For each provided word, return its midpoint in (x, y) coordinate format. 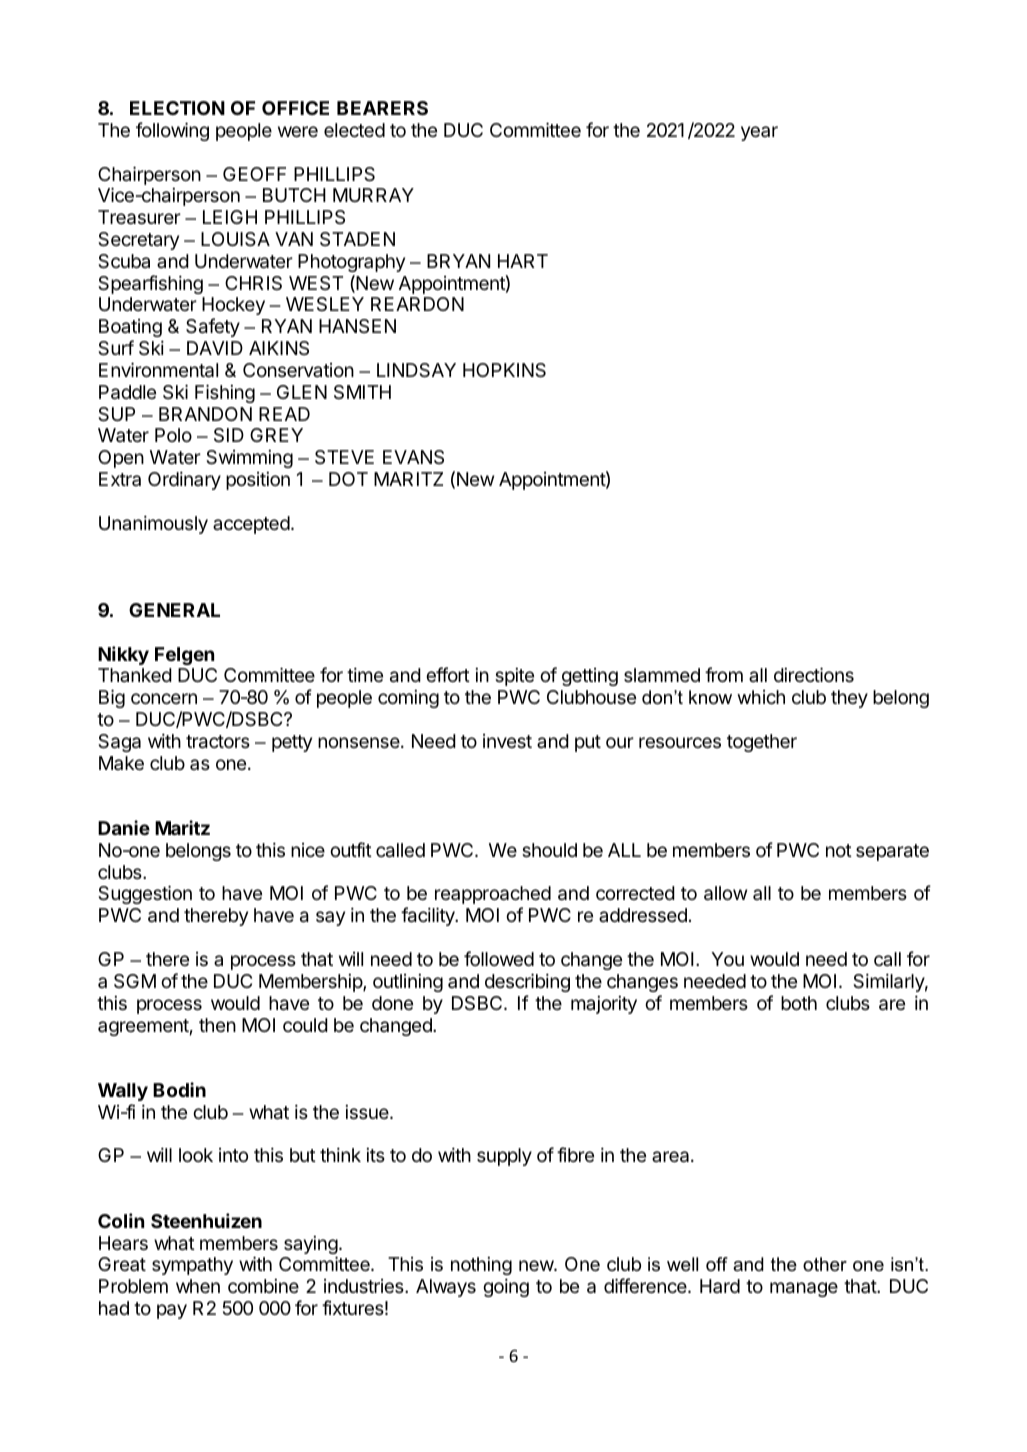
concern (164, 698)
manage (804, 1289)
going (506, 1287)
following (172, 131)
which (761, 697)
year (759, 133)
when (198, 1286)
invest (507, 741)
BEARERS (382, 108)
